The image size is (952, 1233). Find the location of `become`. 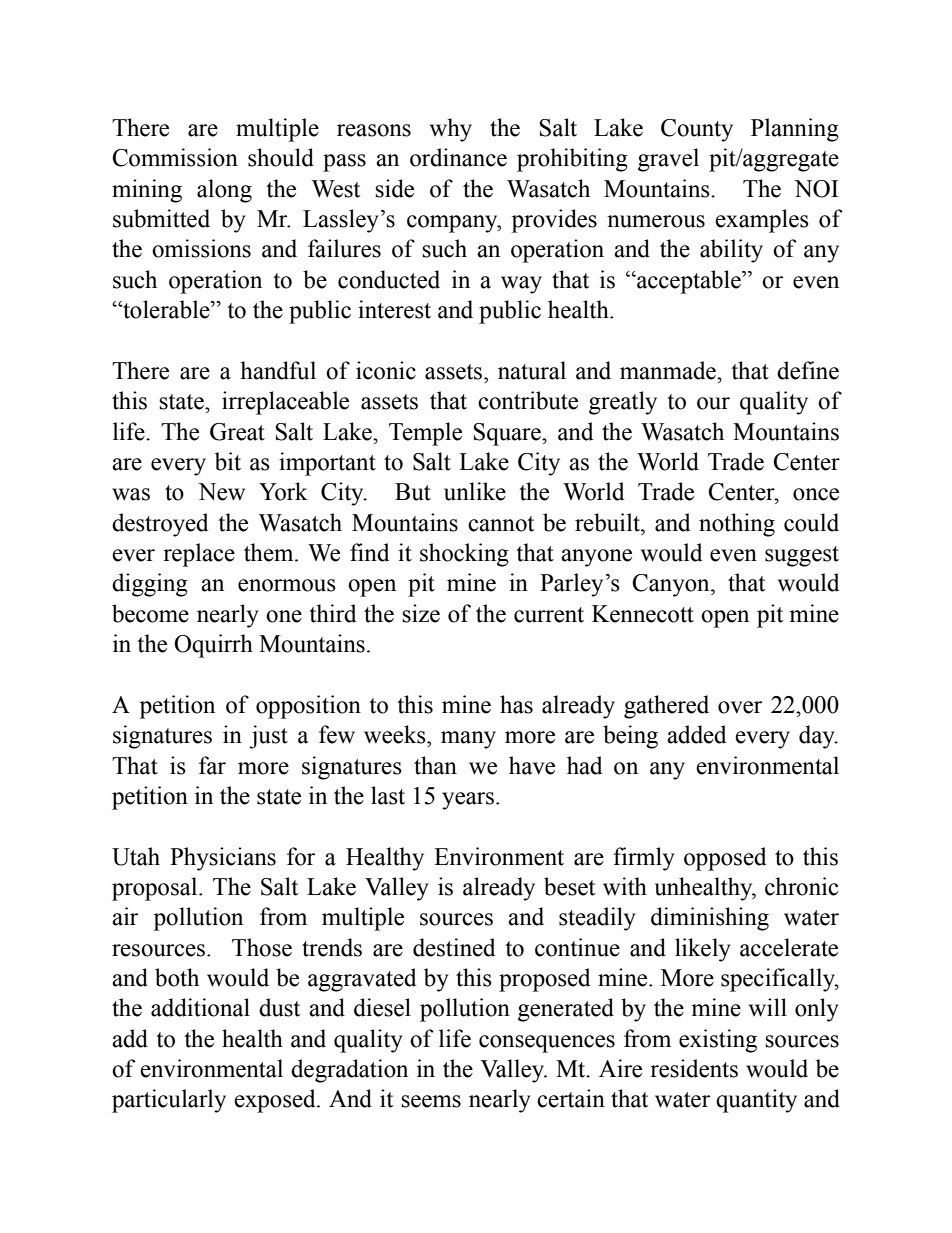

become is located at coordinates (150, 613).
